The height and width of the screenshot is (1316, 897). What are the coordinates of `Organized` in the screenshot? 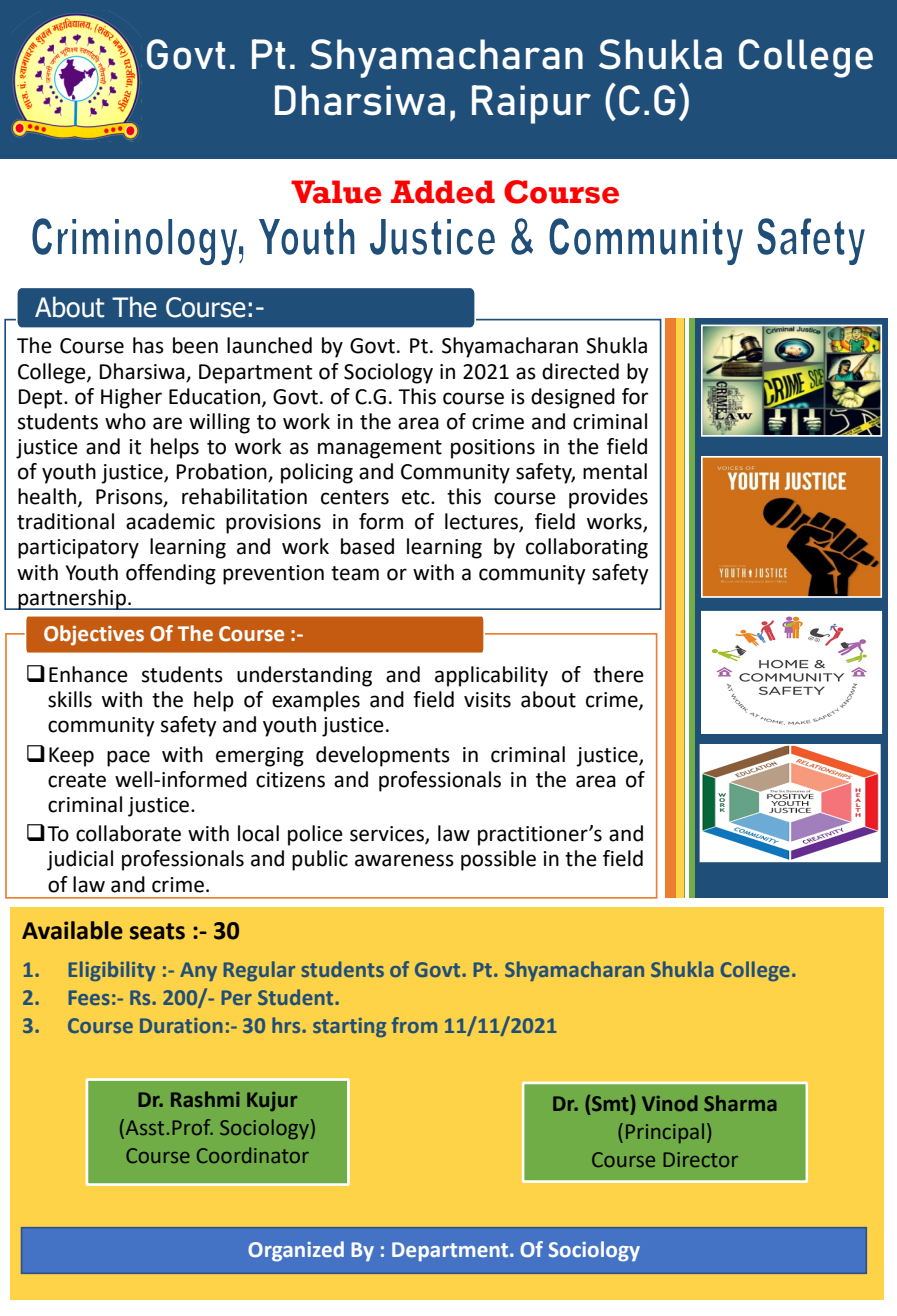 It's located at (296, 1251).
